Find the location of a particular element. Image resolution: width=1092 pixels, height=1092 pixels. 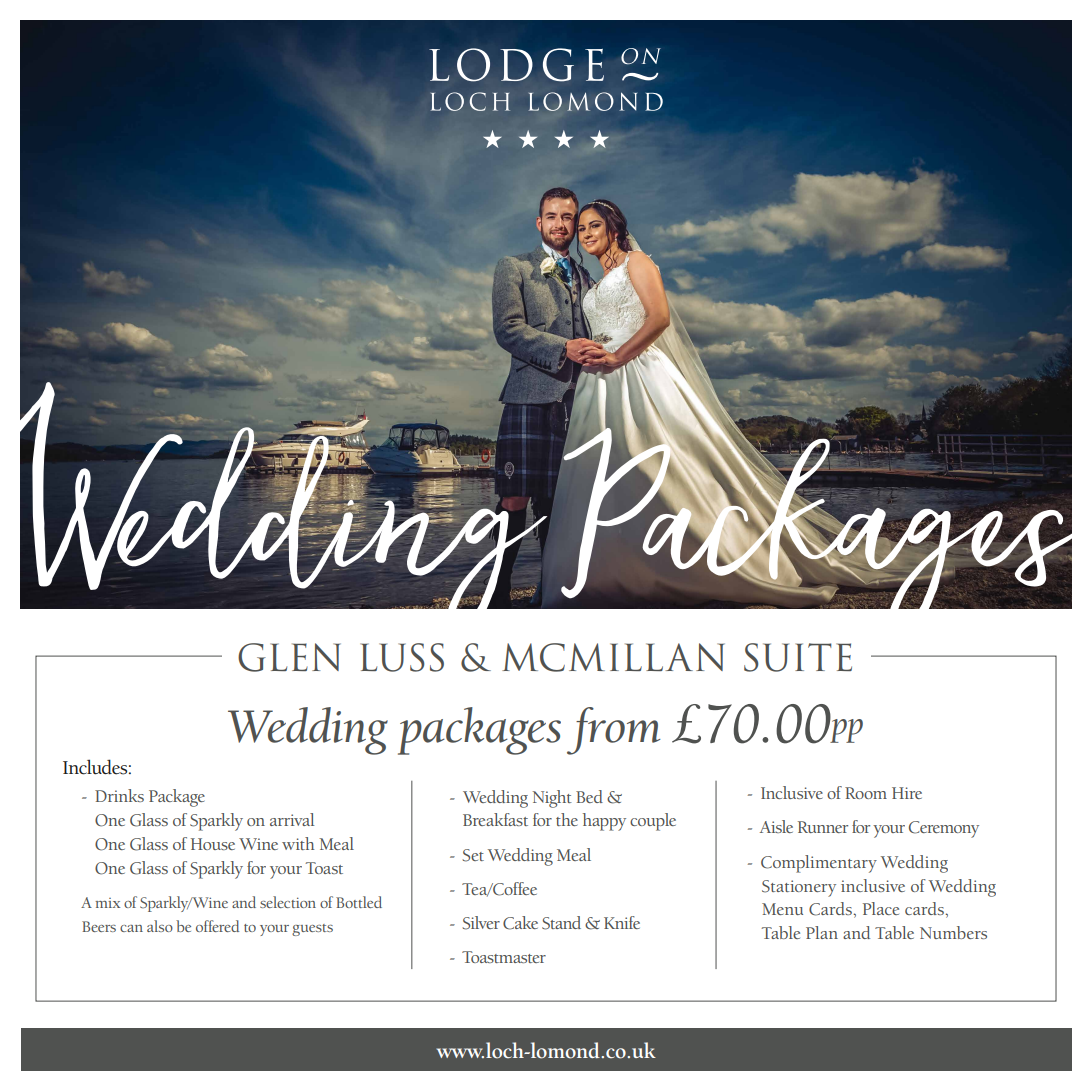

Plan is located at coordinates (822, 932).
